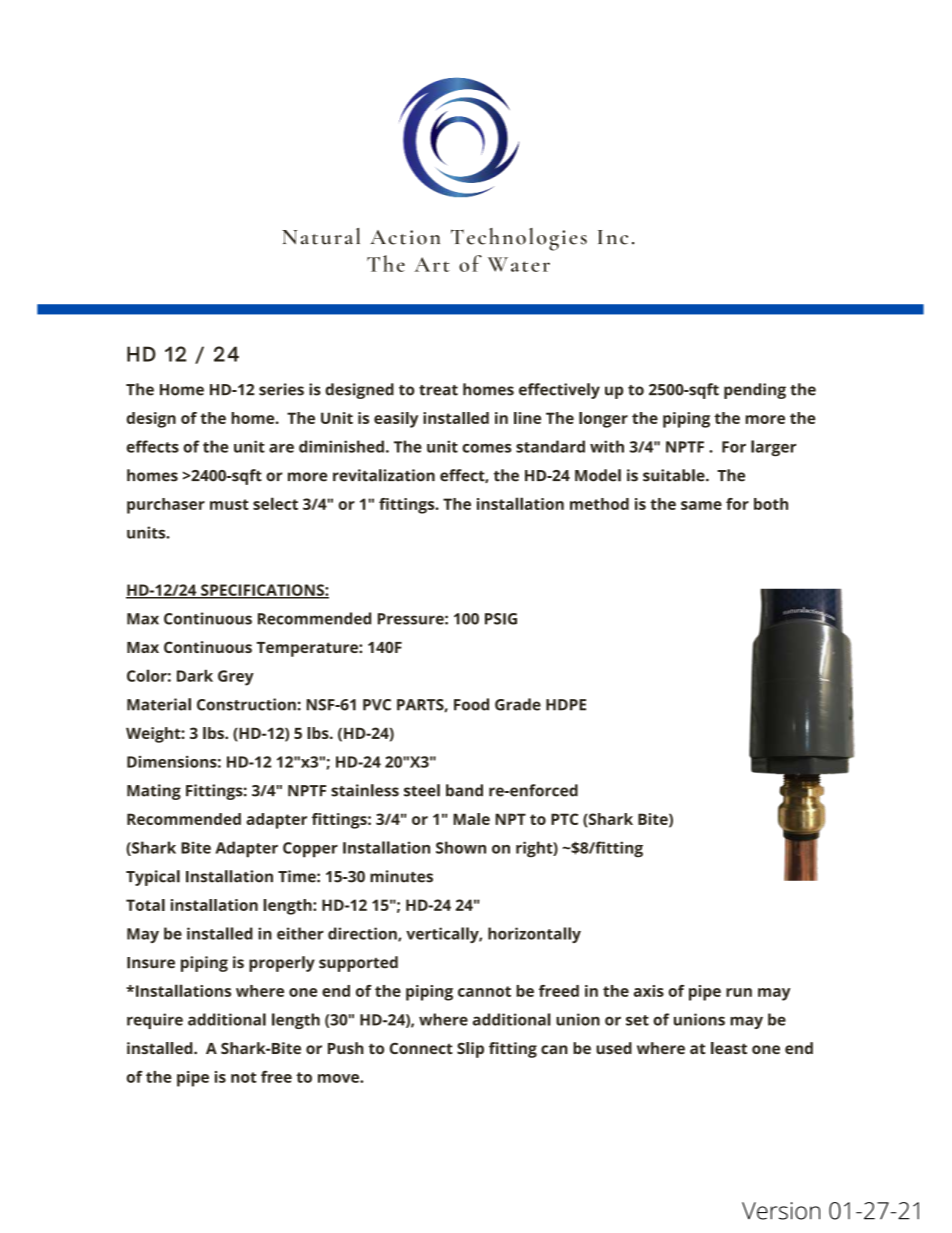 The image size is (952, 1233). Describe the element at coordinates (781, 1211) in the page. I see `Version` at that location.
